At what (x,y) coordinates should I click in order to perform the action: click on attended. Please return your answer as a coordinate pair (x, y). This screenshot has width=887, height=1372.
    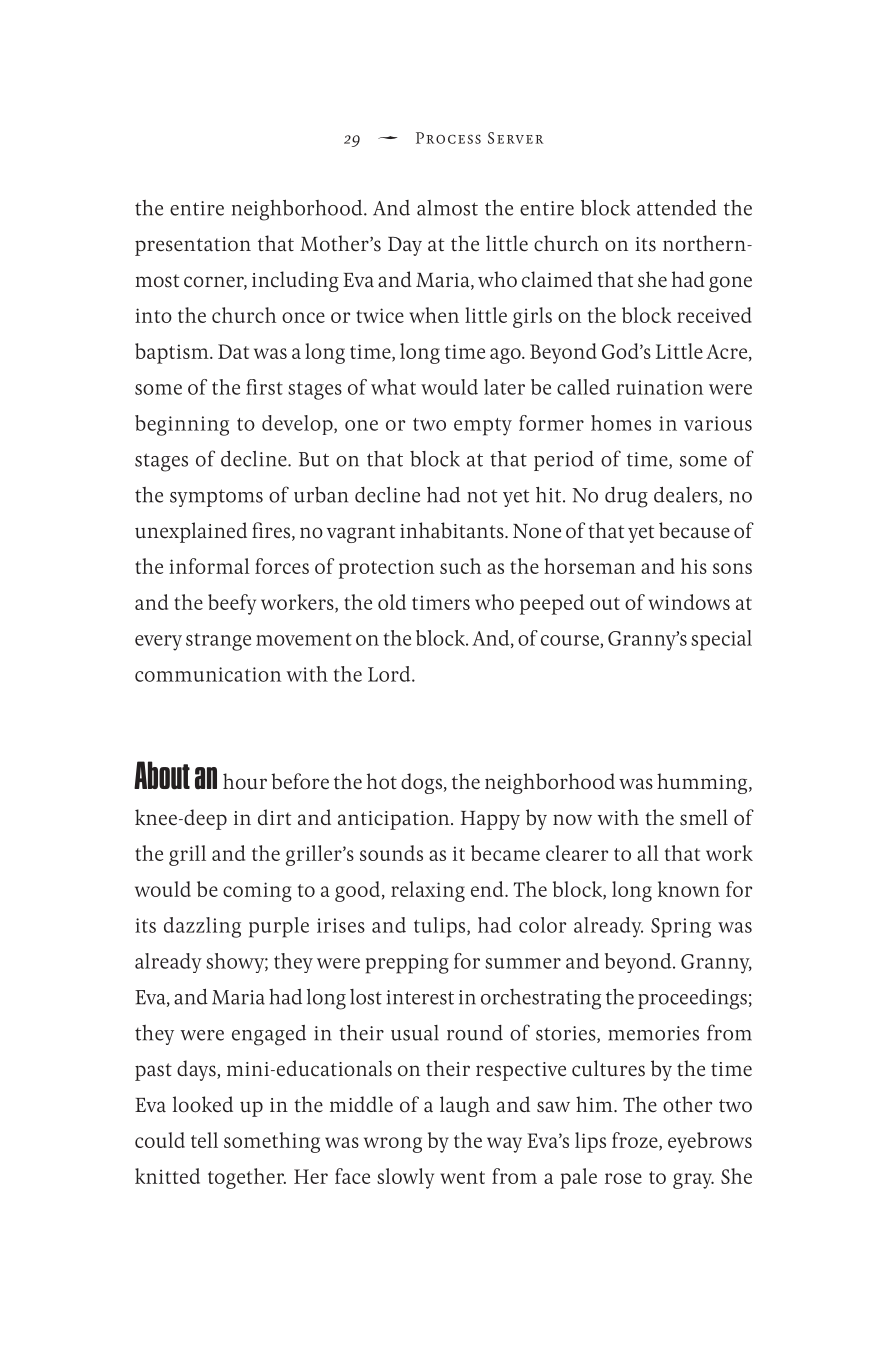
    Looking at the image, I should click on (677, 207).
